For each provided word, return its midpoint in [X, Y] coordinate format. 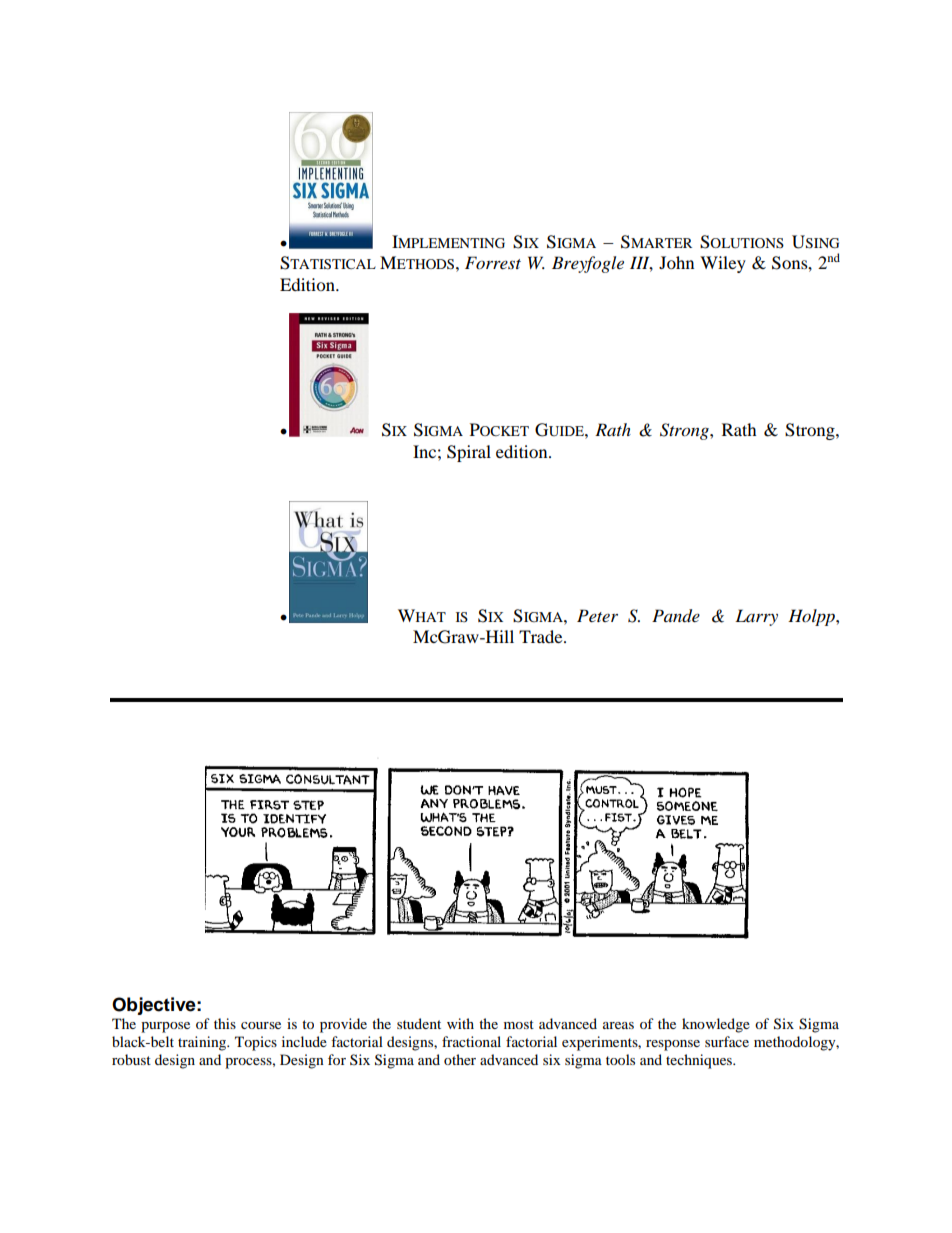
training [203, 1043]
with [460, 1023]
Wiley [723, 264]
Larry [756, 617]
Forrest [493, 262]
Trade [542, 636]
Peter [597, 615]
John [676, 262]
